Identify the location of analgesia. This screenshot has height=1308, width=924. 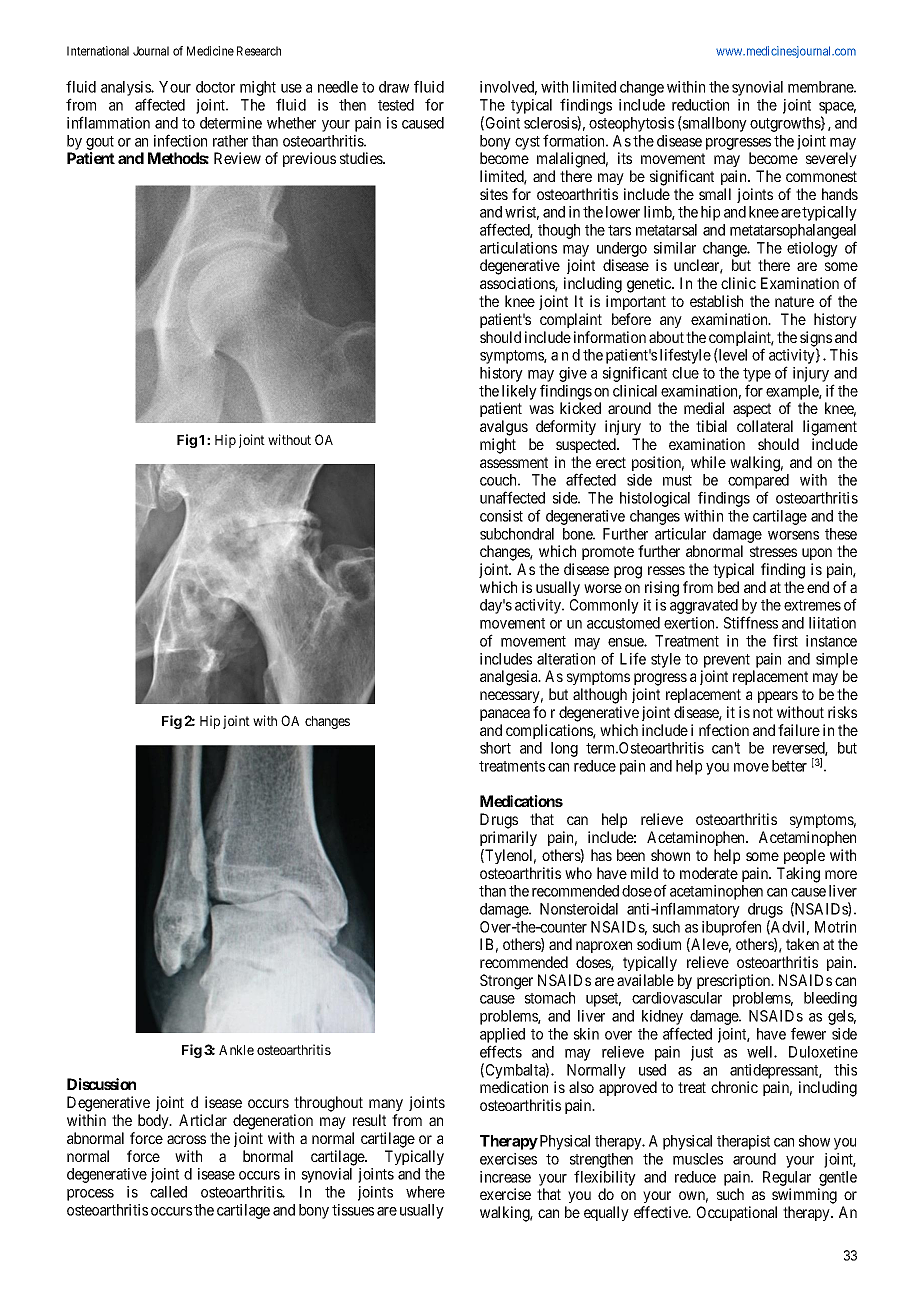
(510, 678).
